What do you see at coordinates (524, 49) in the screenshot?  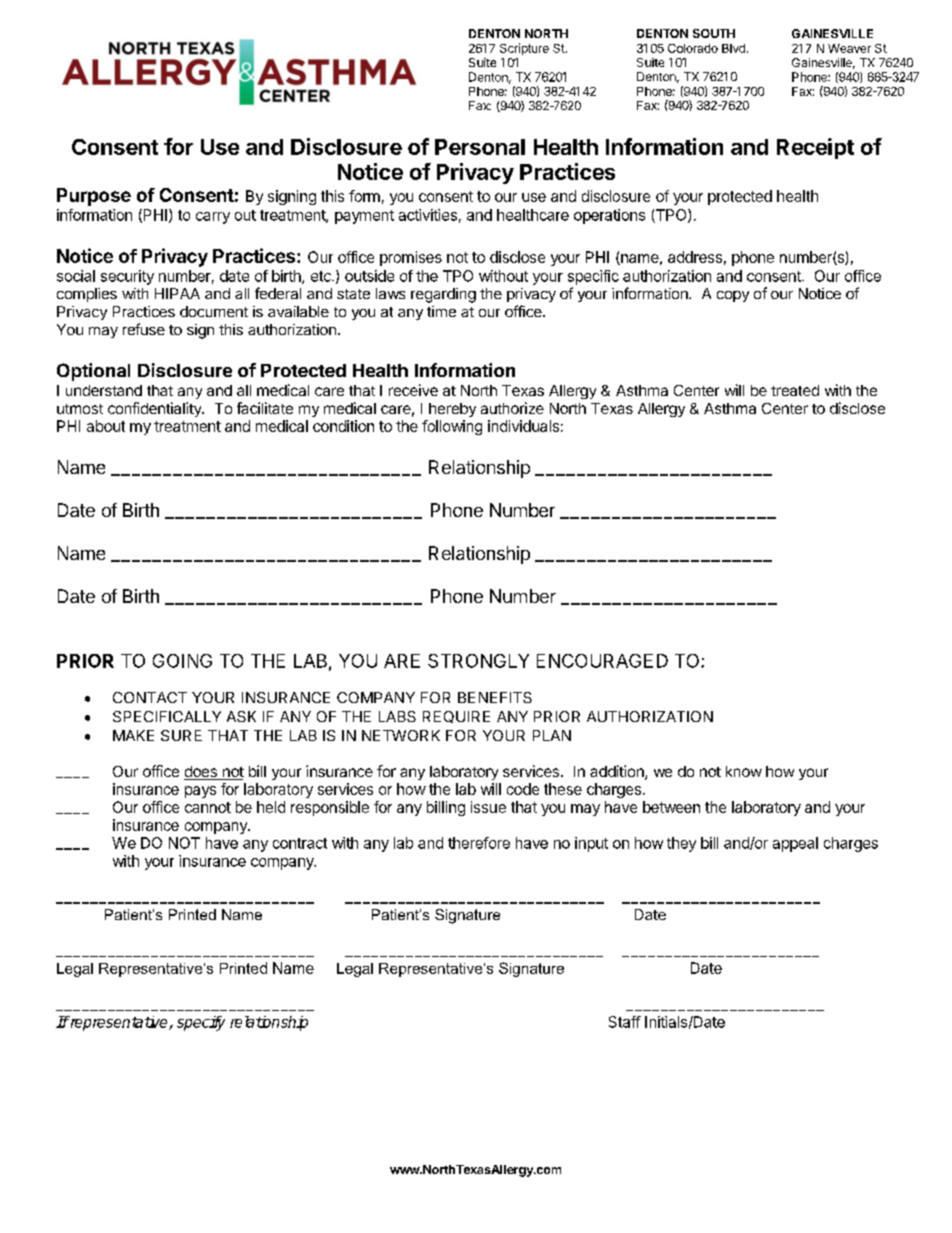 I see `Scripture` at bounding box center [524, 49].
